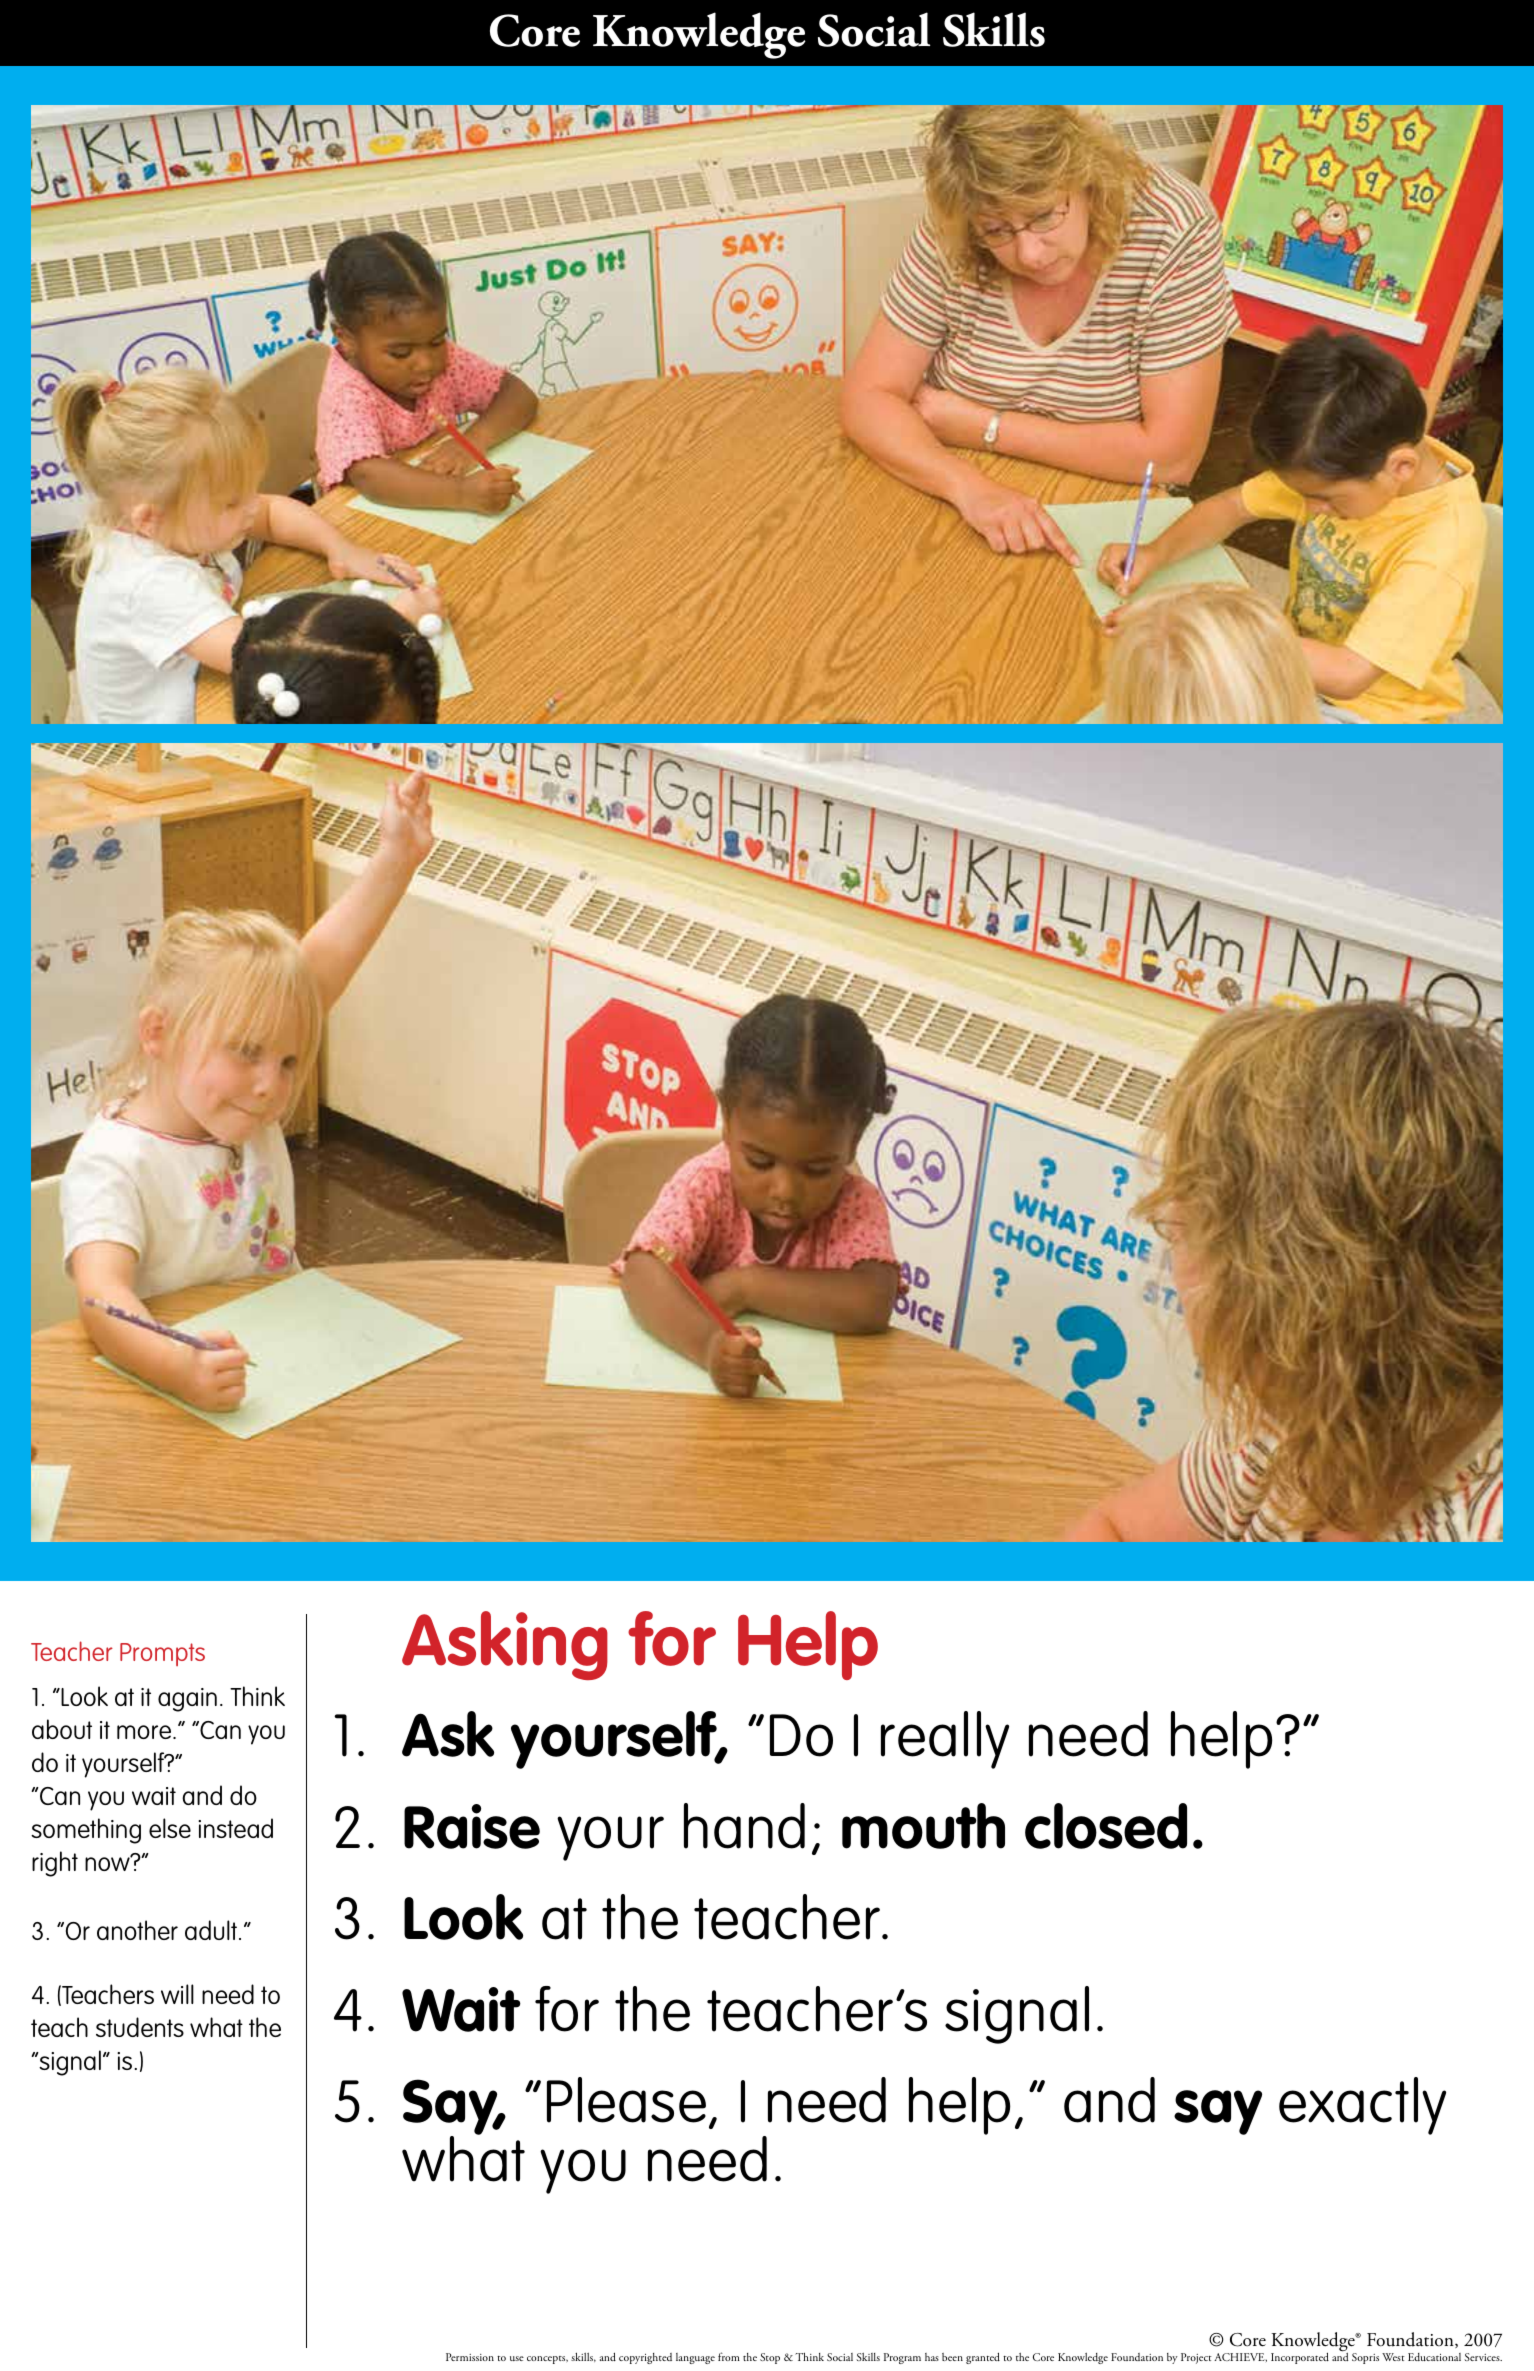 This screenshot has width=1534, height=2371. I want to click on closed, so click(1106, 1826).
